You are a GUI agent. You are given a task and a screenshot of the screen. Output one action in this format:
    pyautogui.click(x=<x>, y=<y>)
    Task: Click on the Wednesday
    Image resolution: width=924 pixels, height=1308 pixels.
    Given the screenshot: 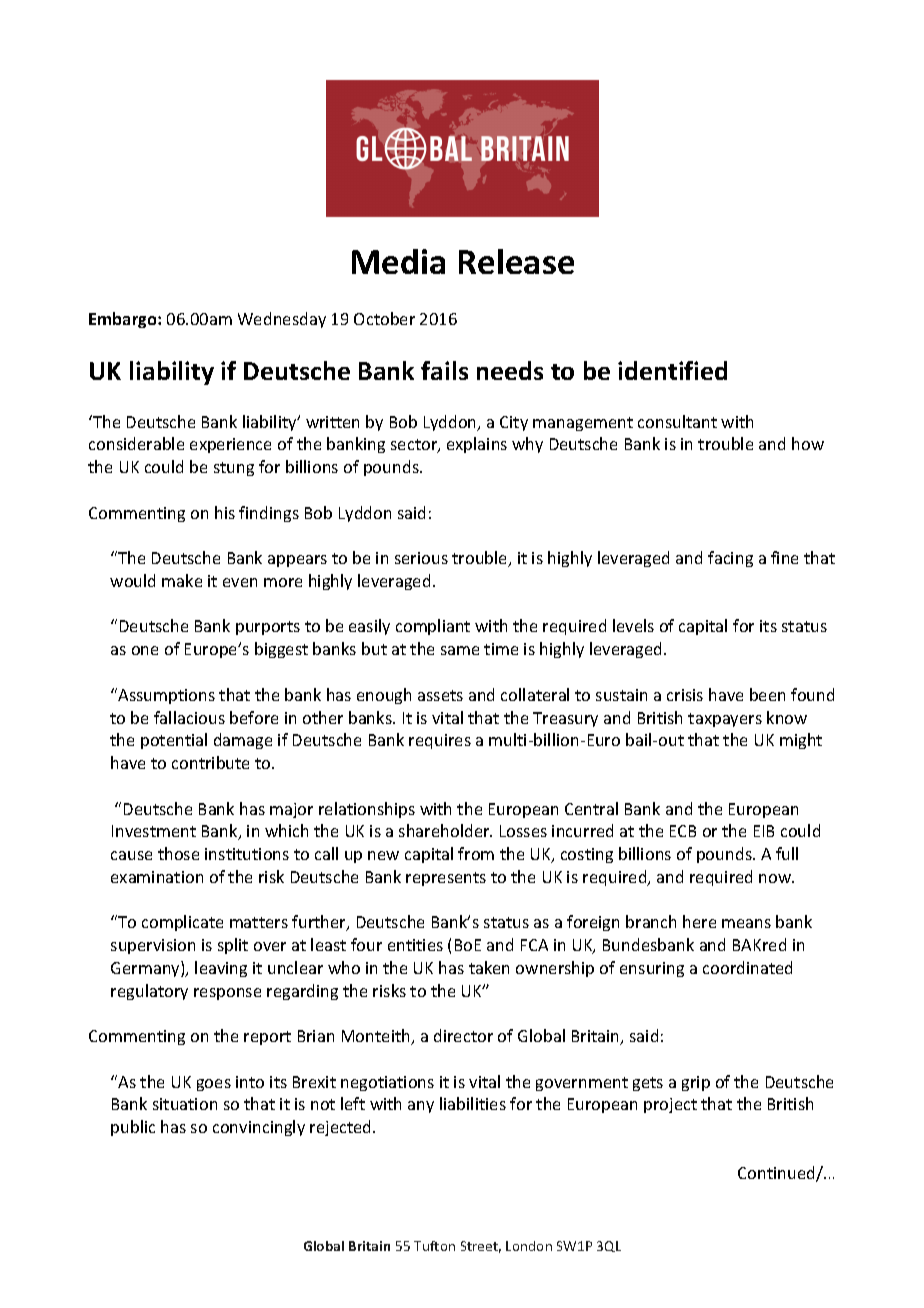 What is the action you would take?
    pyautogui.click(x=282, y=320)
